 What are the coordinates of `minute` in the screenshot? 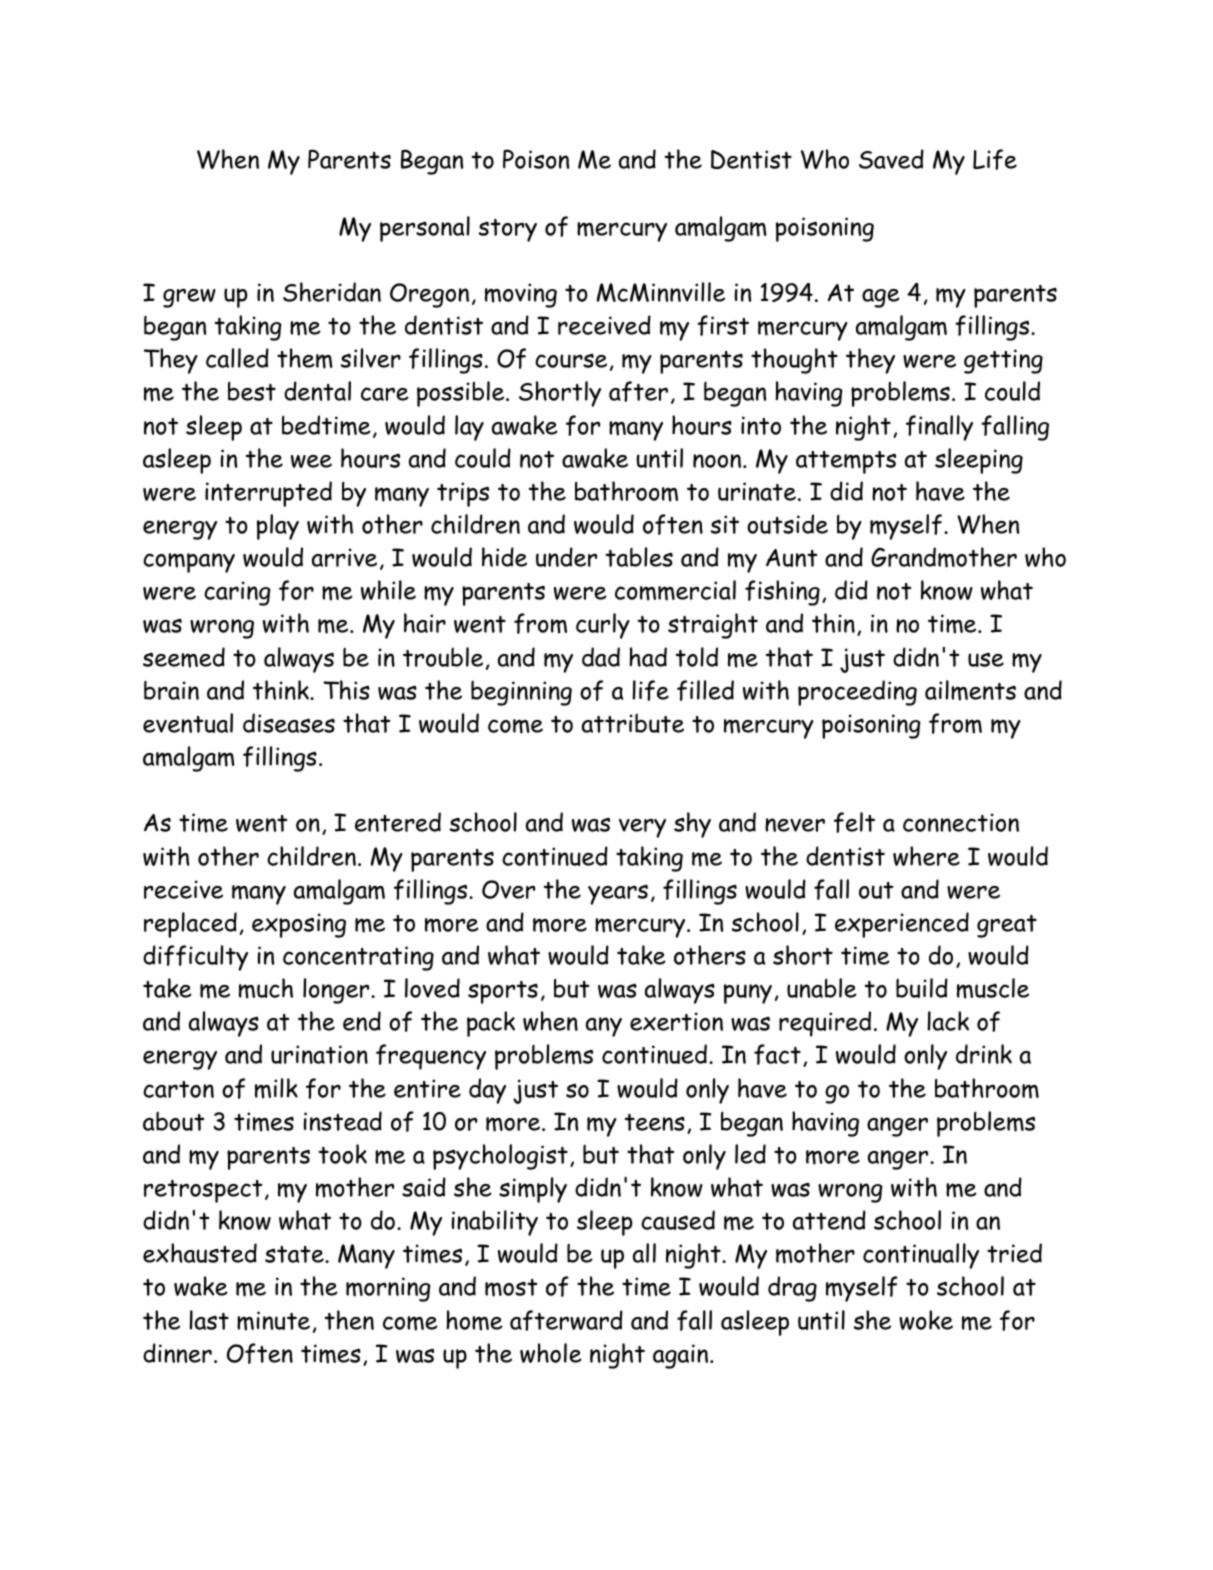 It's located at (273, 1321).
